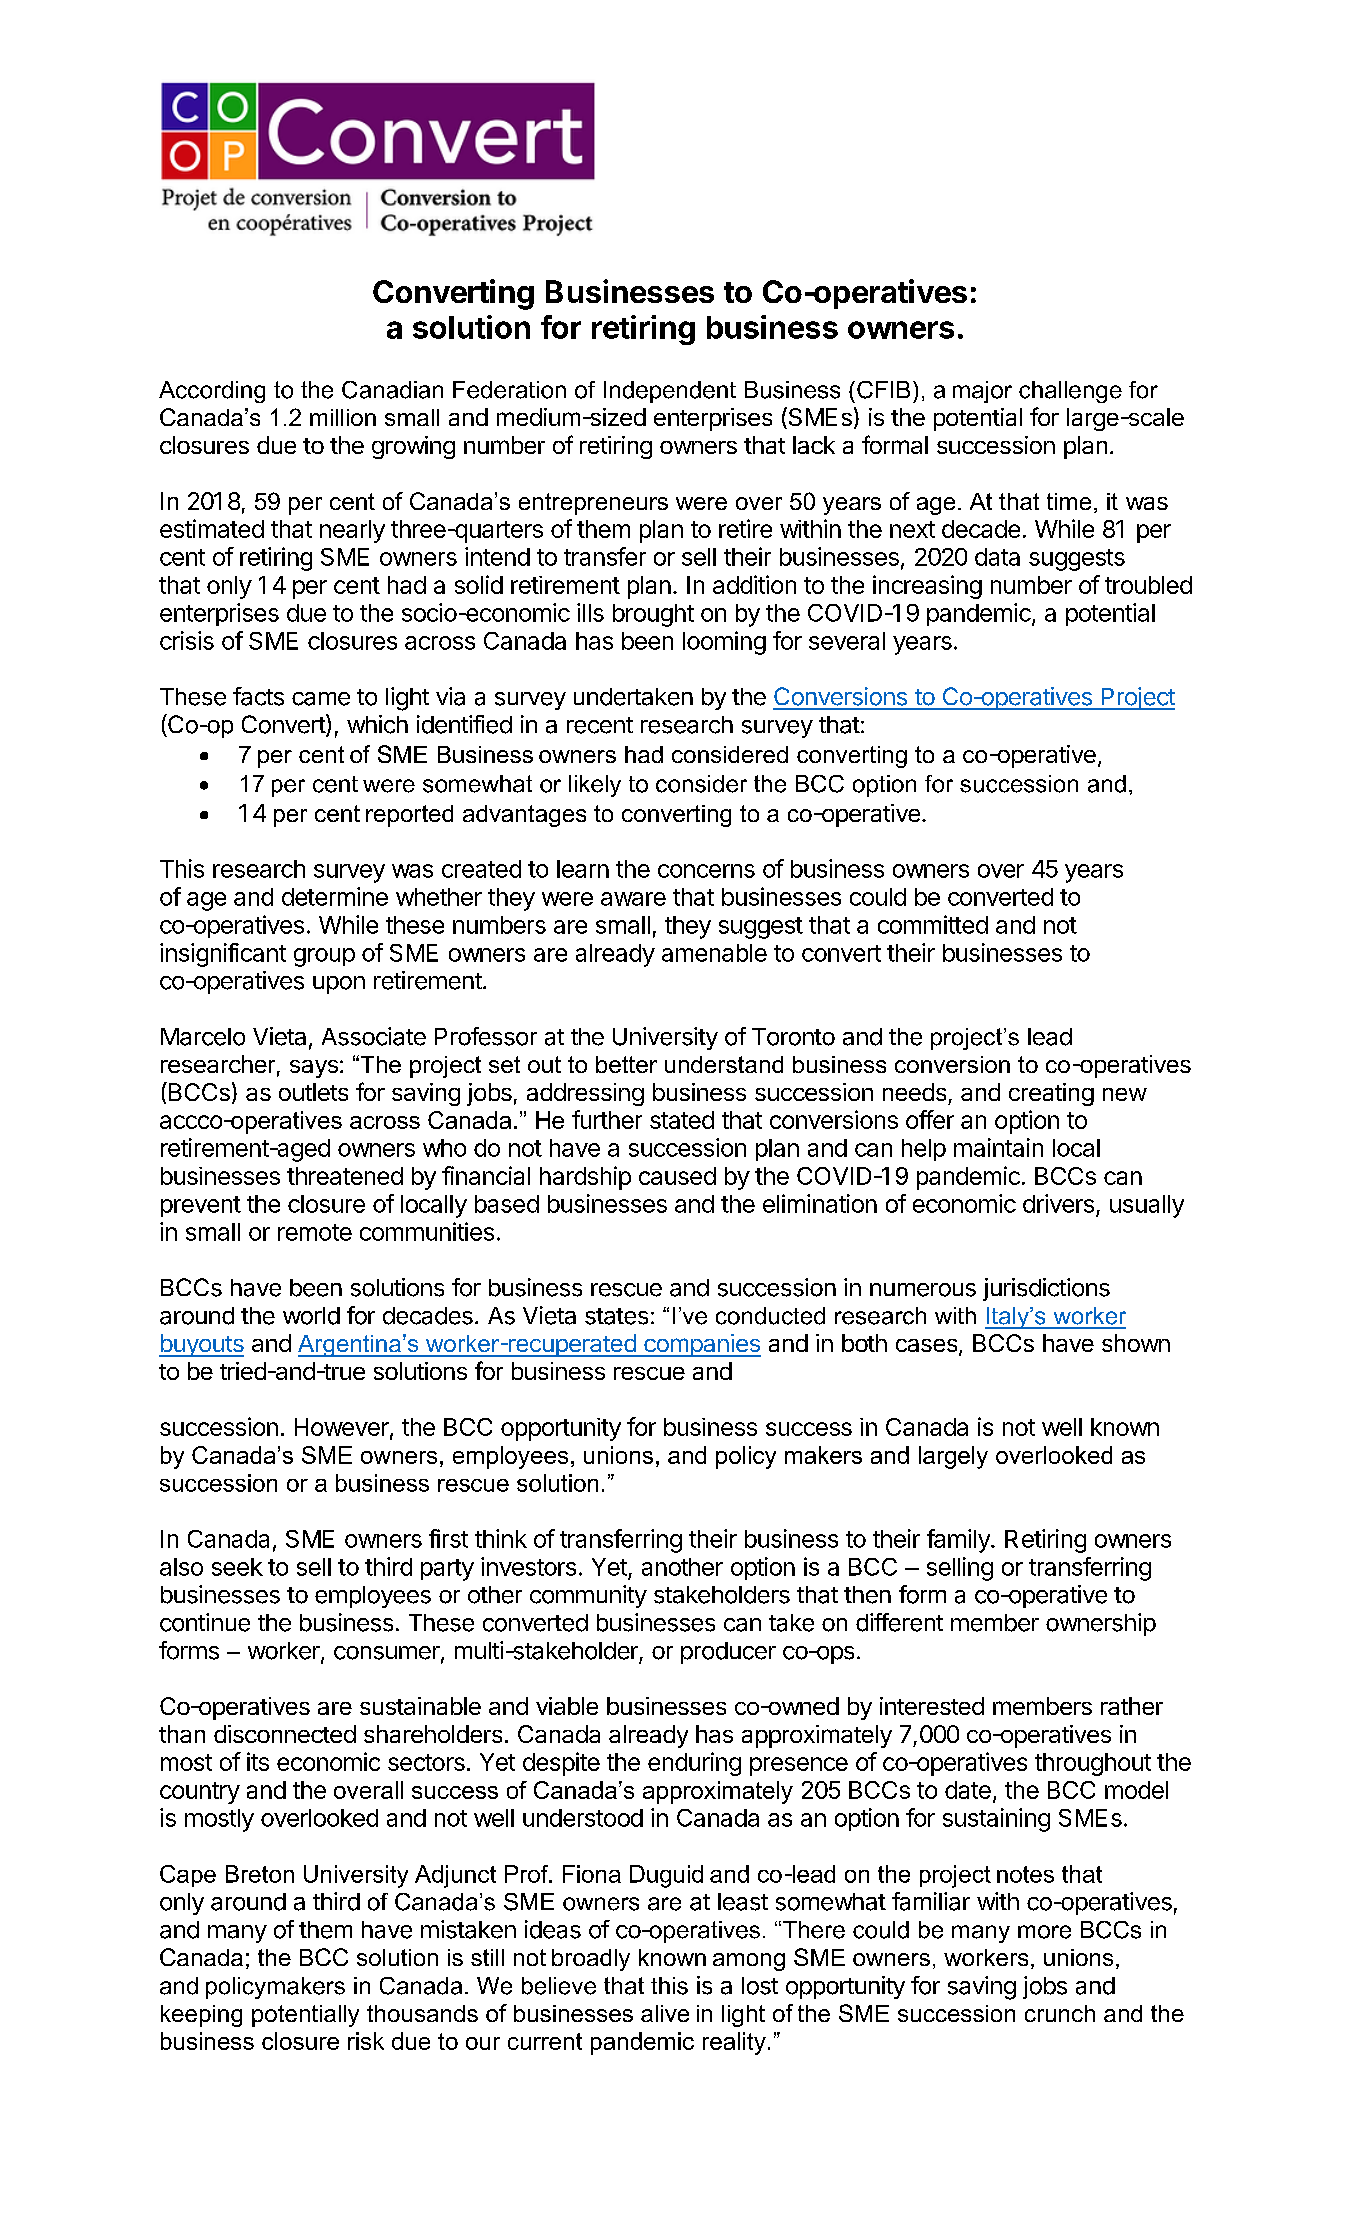 The height and width of the screenshot is (2224, 1350). What do you see at coordinates (1058, 1203) in the screenshot?
I see `drivers` at bounding box center [1058, 1203].
